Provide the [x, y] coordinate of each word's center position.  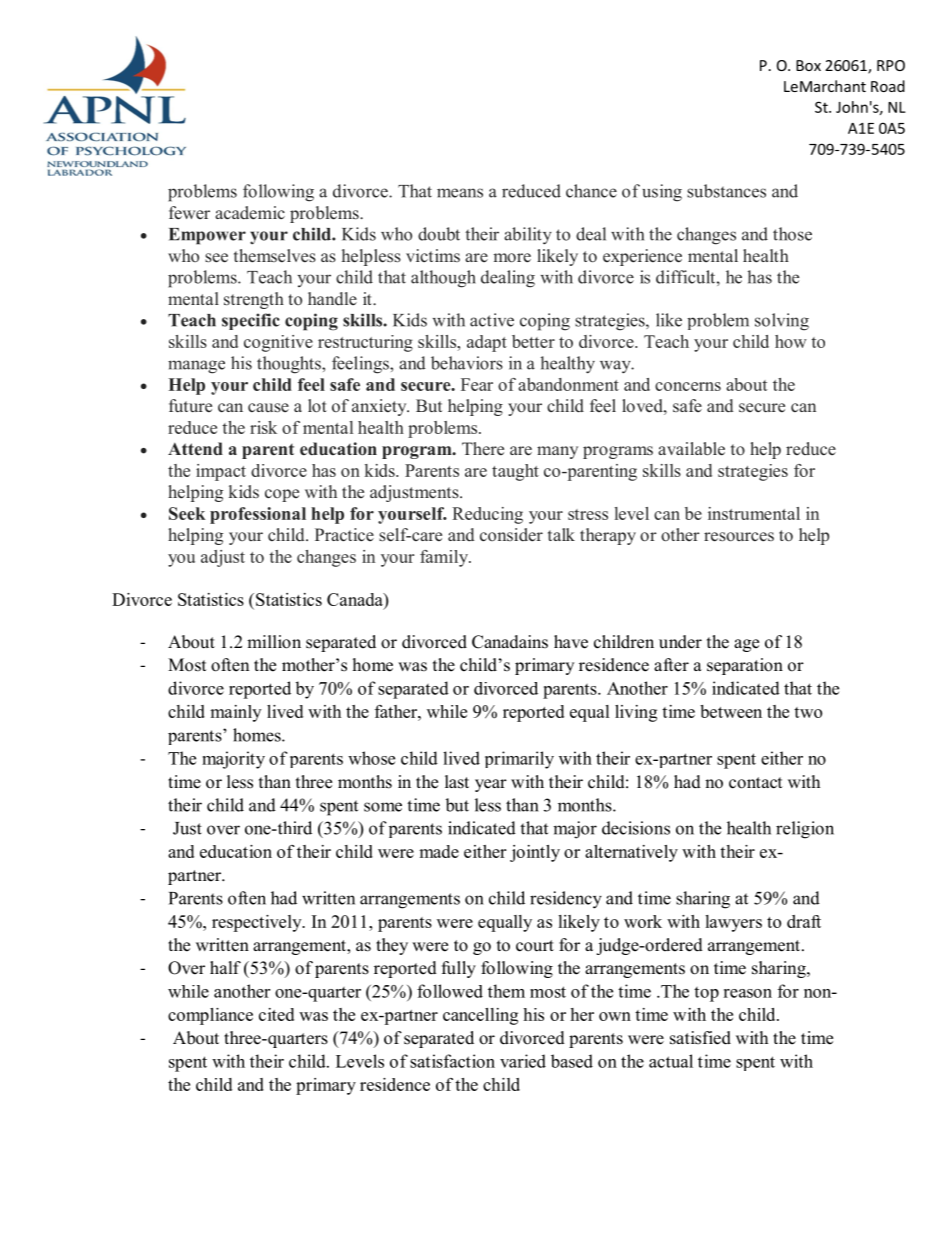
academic [250, 213]
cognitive [278, 343]
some [383, 807]
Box [808, 65]
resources [739, 537]
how [791, 341]
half [225, 967]
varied [523, 1061]
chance [591, 191]
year [491, 785]
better [533, 341]
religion [805, 830]
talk [561, 534]
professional [258, 515]
